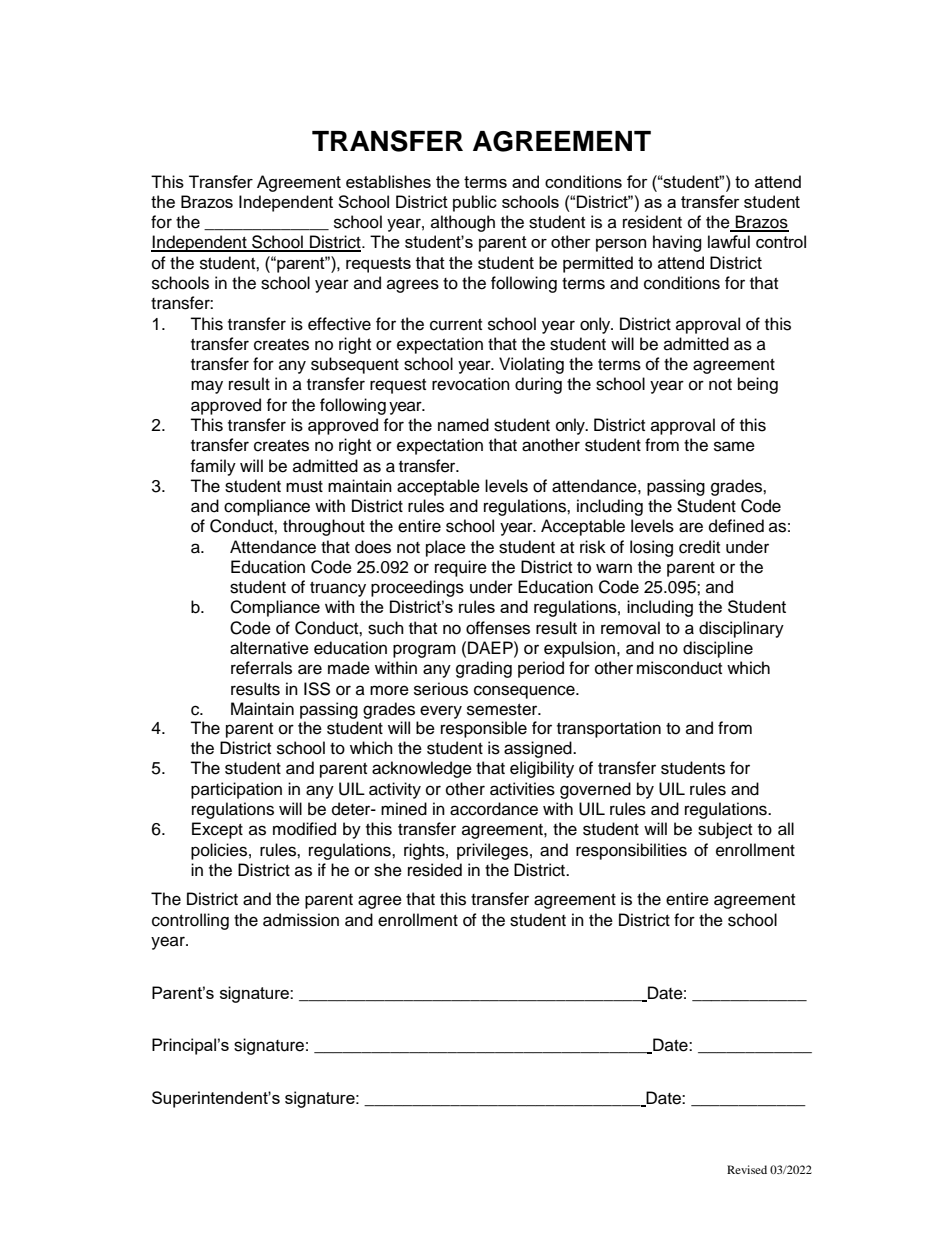 The width and height of the image is (952, 1233). Describe the element at coordinates (725, 830) in the image. I see `subject` at that location.
